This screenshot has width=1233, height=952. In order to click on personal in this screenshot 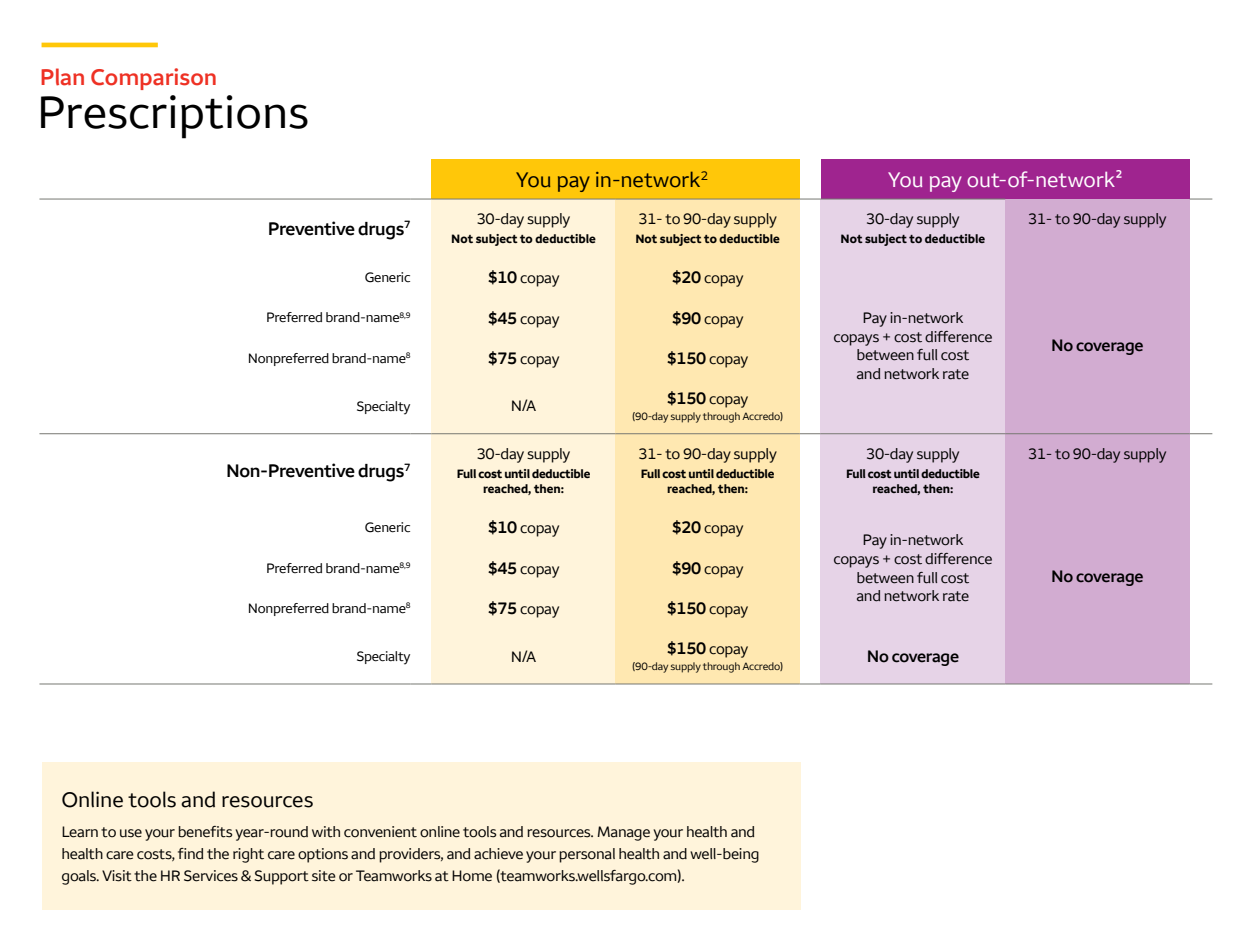, I will do `click(587, 855)`.
